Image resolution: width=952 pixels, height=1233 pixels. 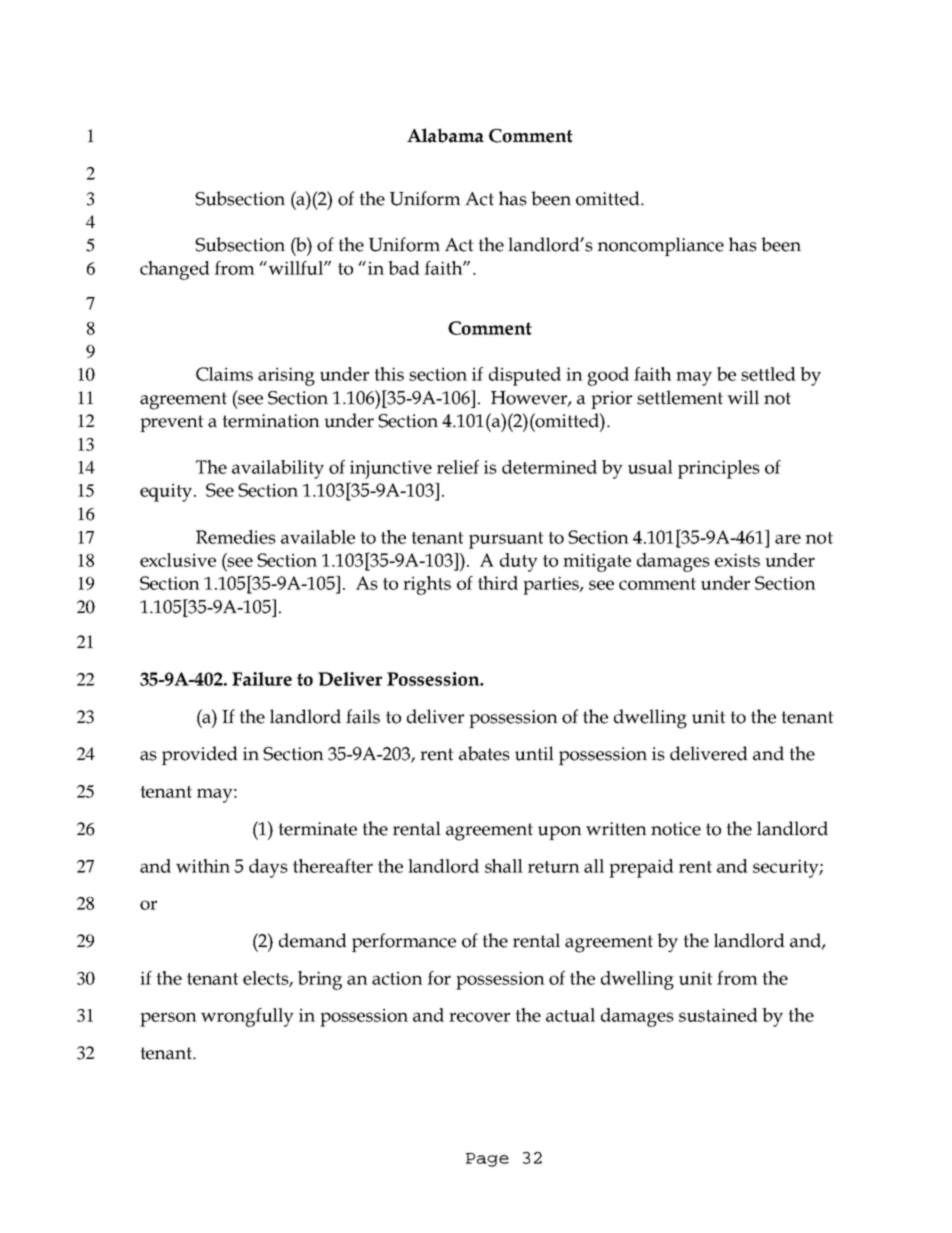 I want to click on relief, so click(x=458, y=467).
